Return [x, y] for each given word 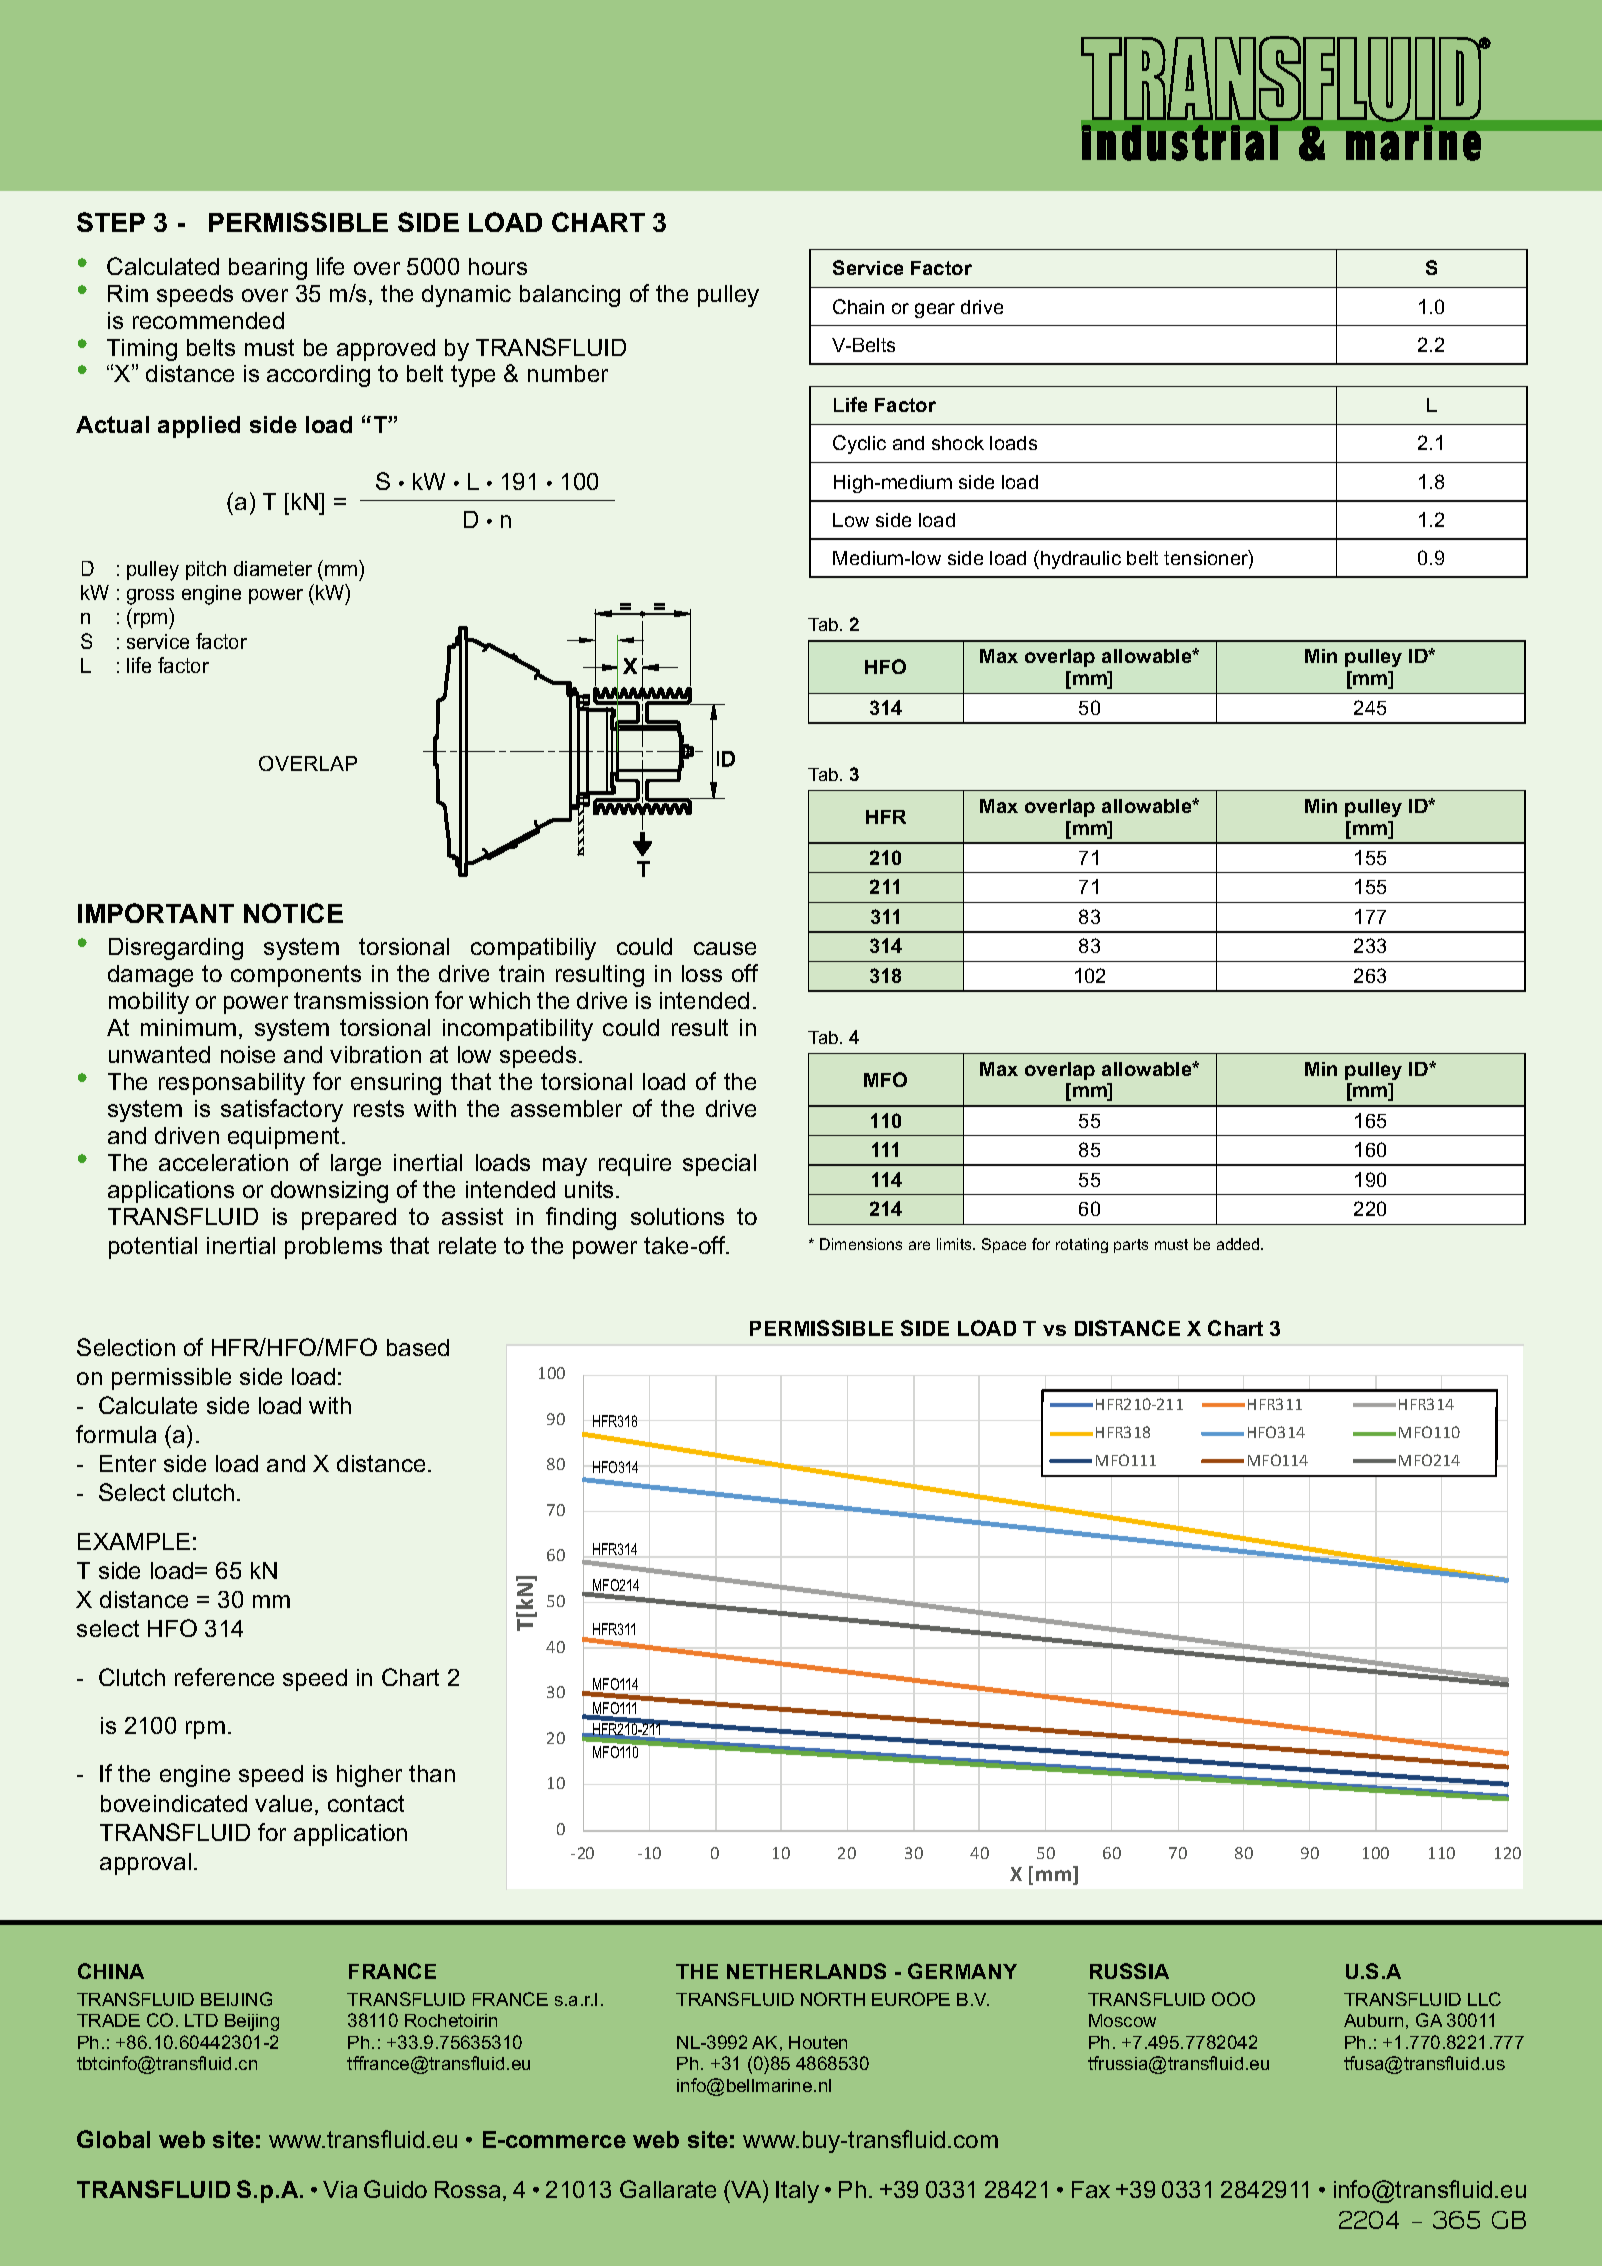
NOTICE [293, 913]
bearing [268, 269]
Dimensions [861, 1244]
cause [725, 948]
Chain [858, 306]
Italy [797, 2192]
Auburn [1373, 2020]
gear [935, 310]
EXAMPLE [134, 1541]
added [1239, 1244]
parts [1131, 1246]
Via [340, 2189]
